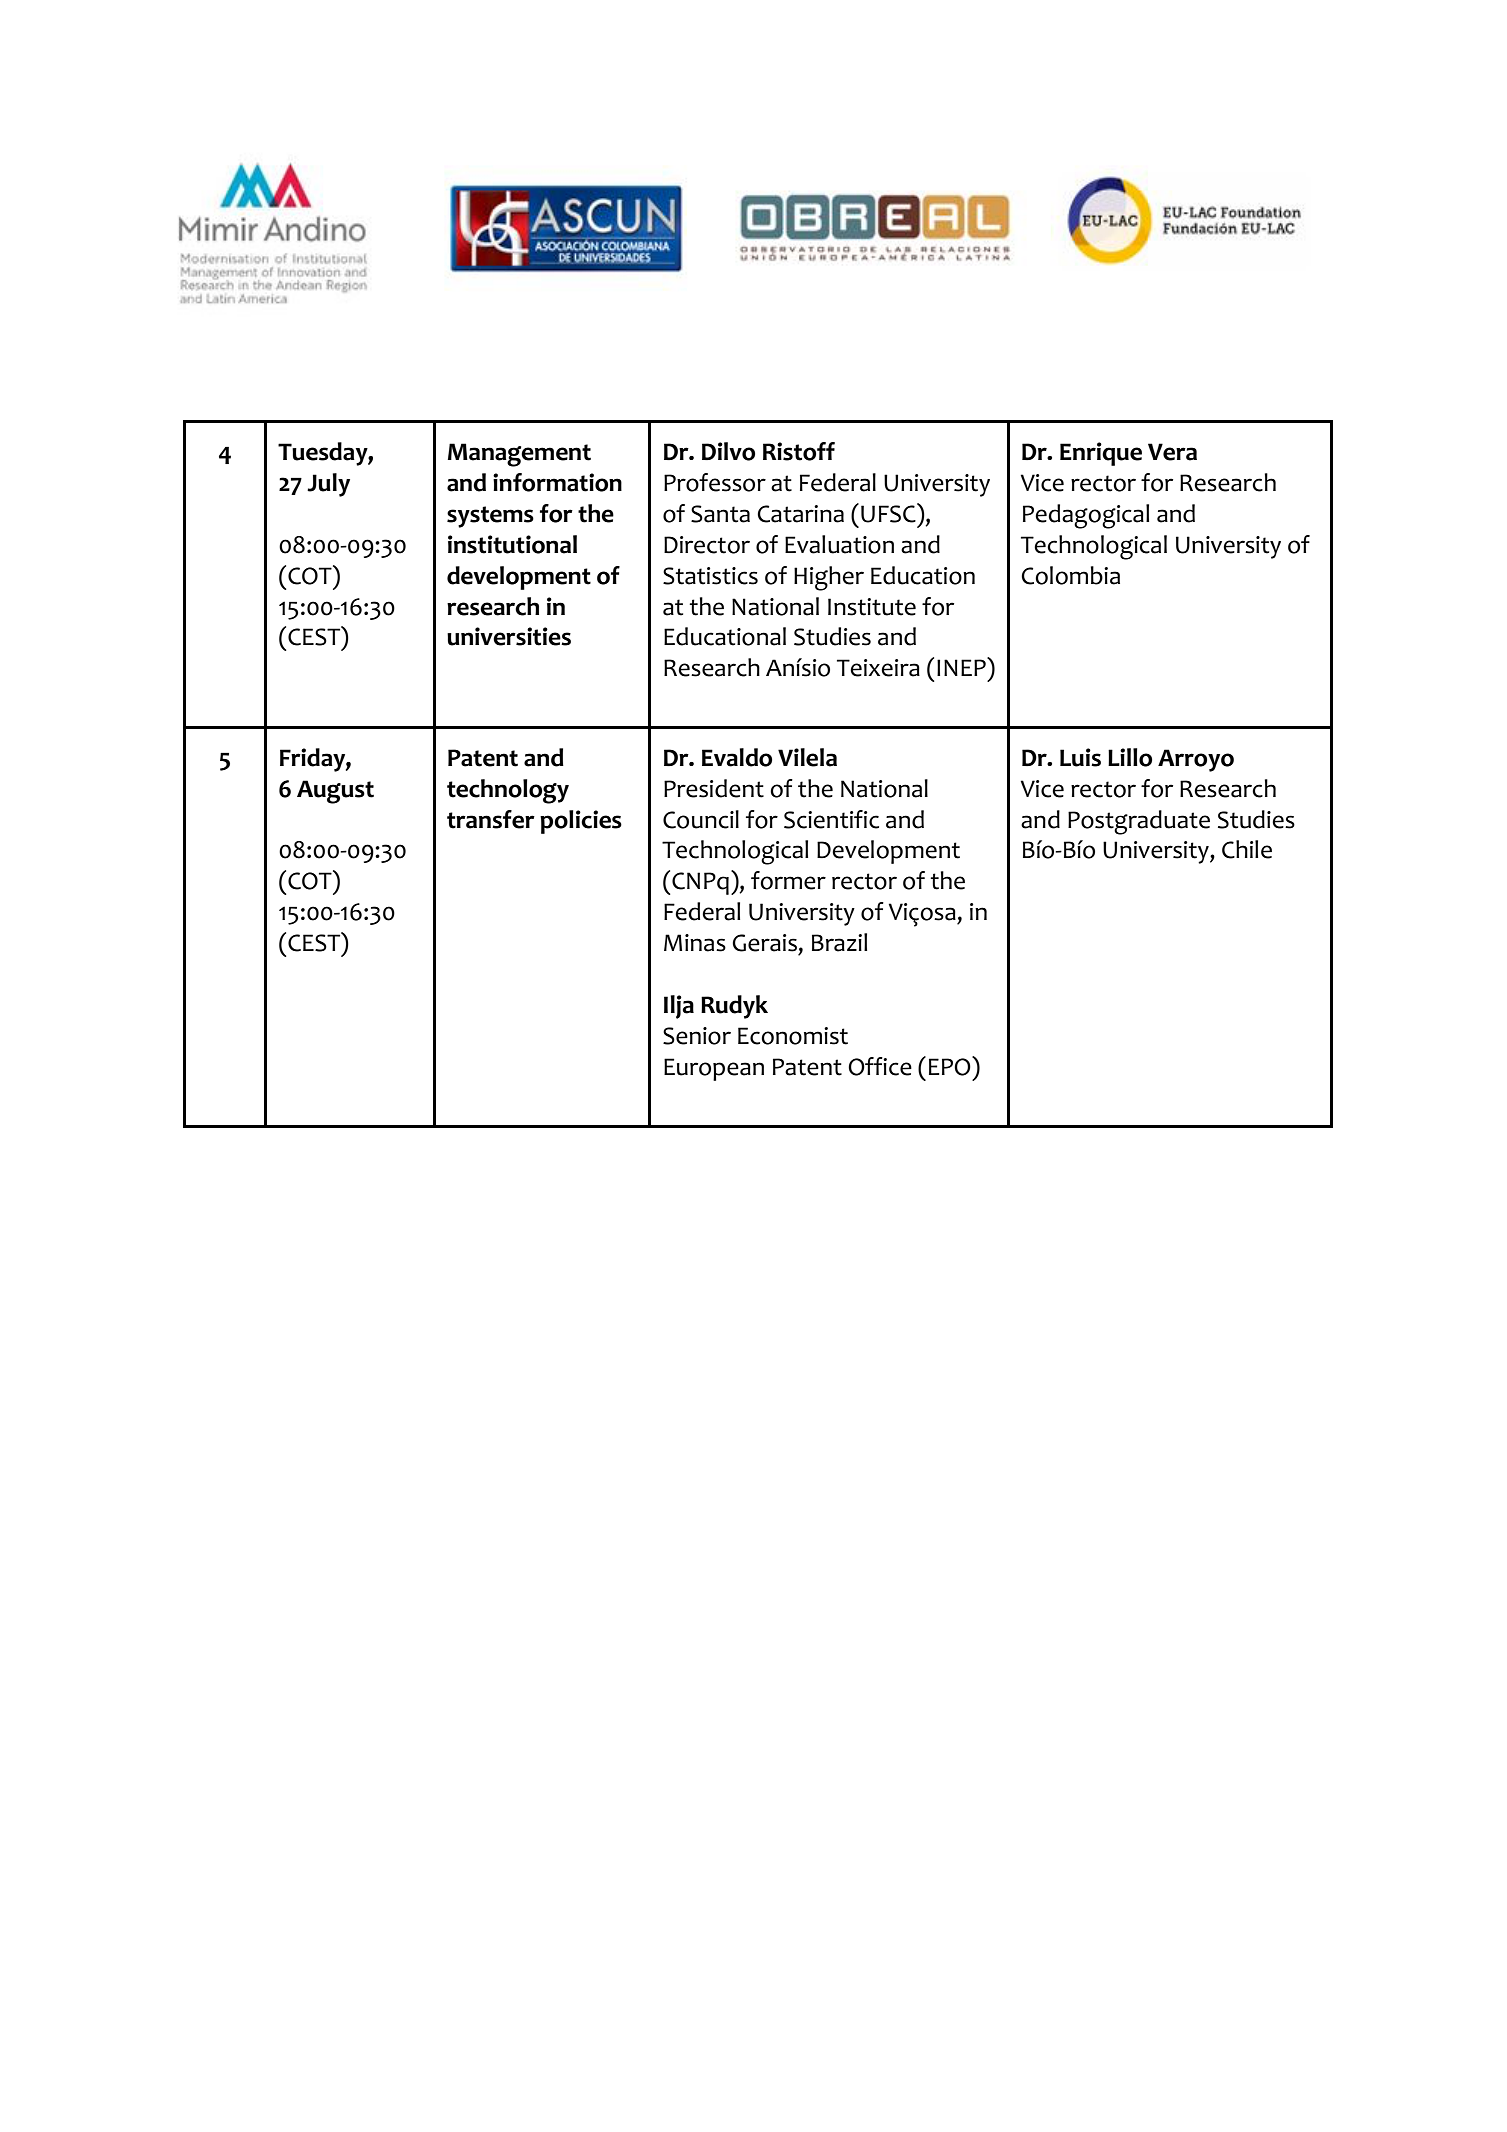 The width and height of the image is (1507, 2132). Describe the element at coordinates (509, 636) in the image. I see `universities` at that location.
